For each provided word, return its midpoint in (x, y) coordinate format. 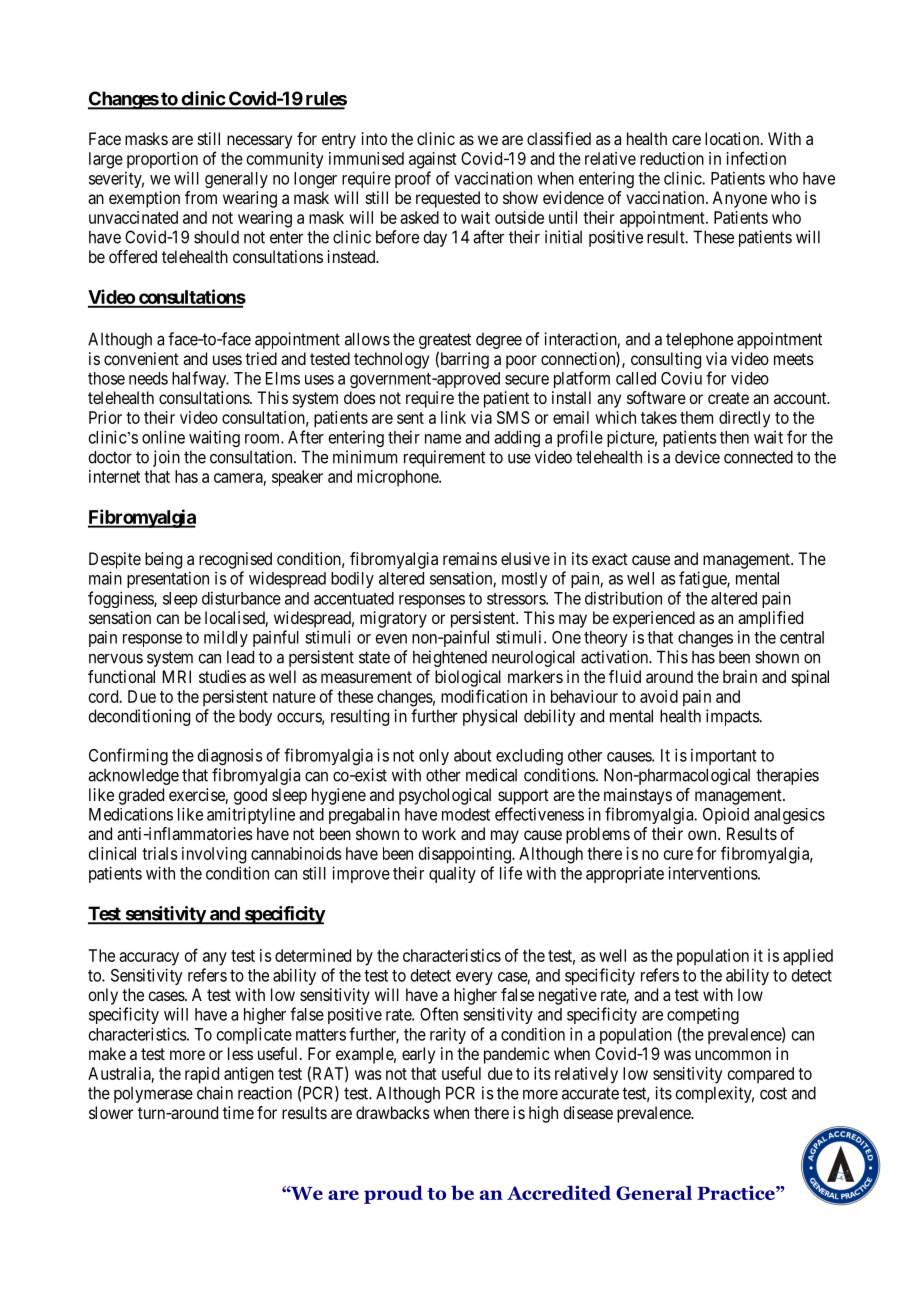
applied (808, 957)
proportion (162, 160)
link (453, 417)
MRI (177, 676)
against (433, 160)
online (163, 437)
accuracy (149, 959)
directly (744, 419)
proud (393, 1194)
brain (740, 676)
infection (756, 158)
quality (452, 874)
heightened (450, 658)
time (238, 1112)
